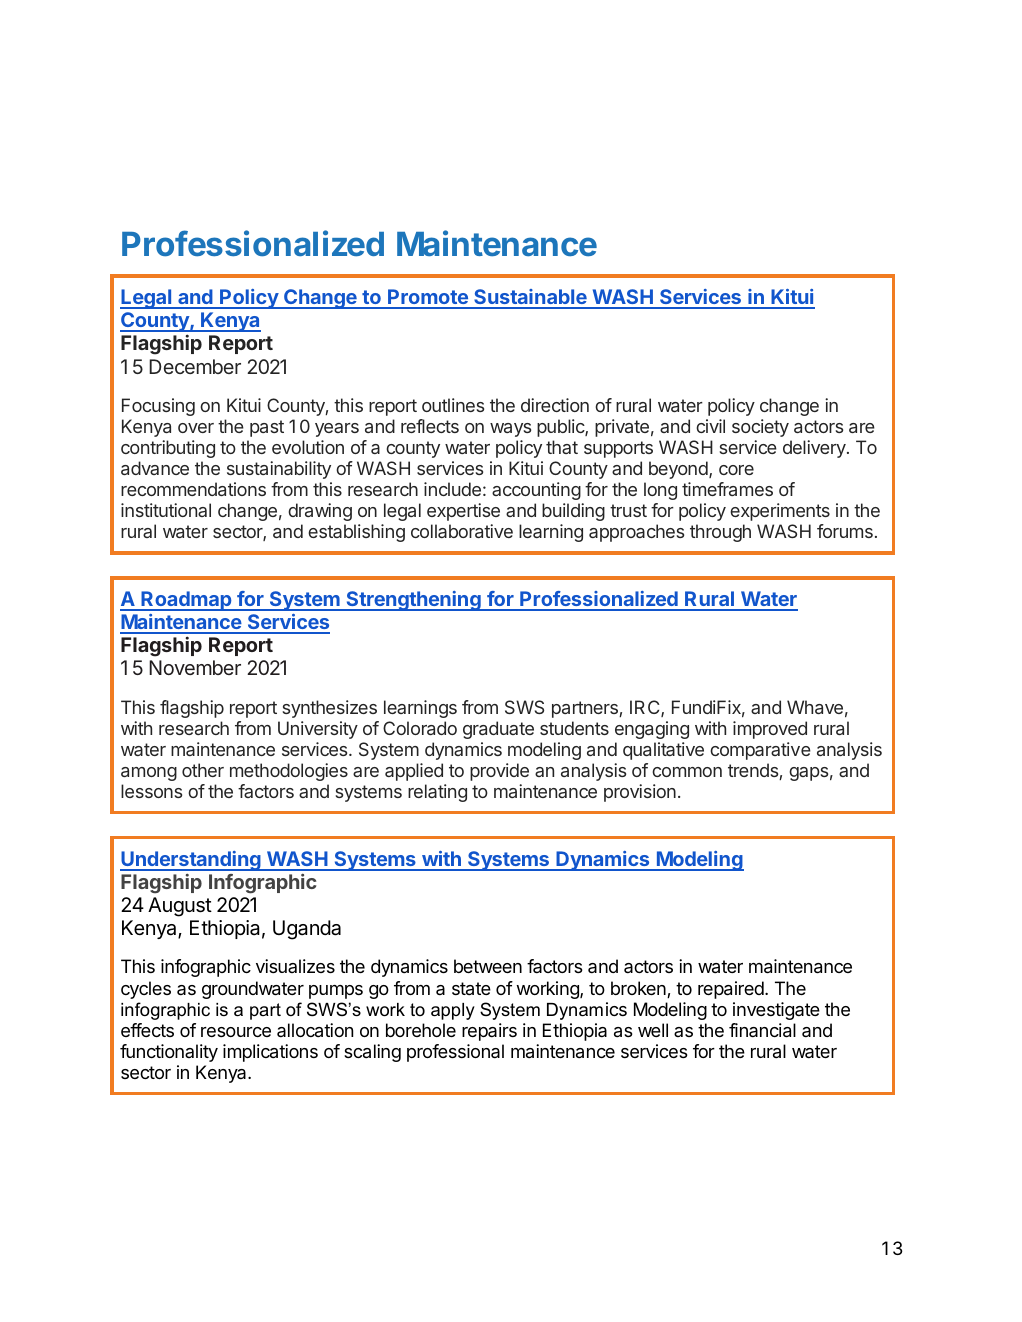 The image size is (1022, 1322). Describe the element at coordinates (195, 667) in the screenshot. I see `November` at that location.
